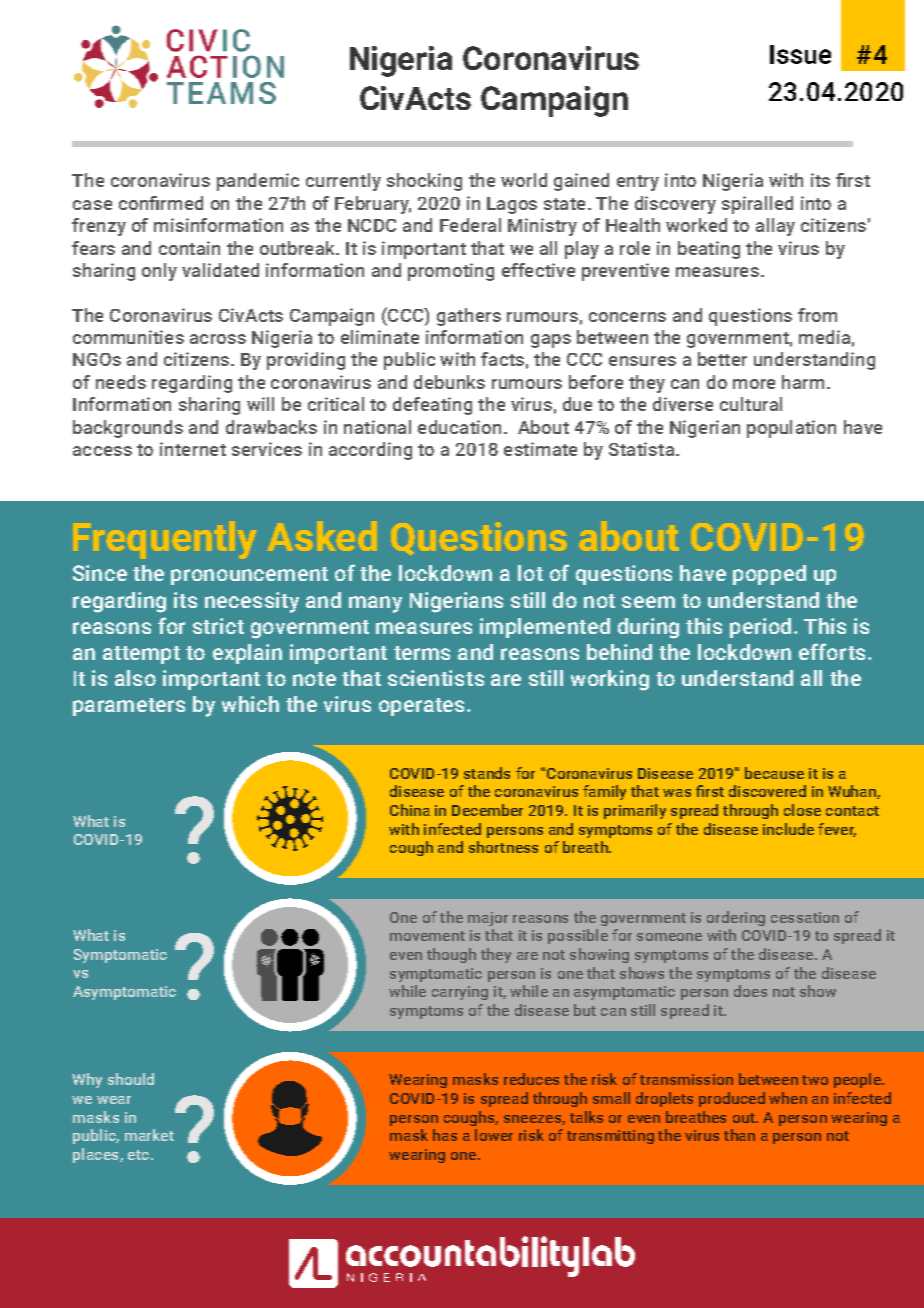 Image resolution: width=924 pixels, height=1308 pixels. Describe the element at coordinates (760, 628) in the screenshot. I see `period` at that location.
